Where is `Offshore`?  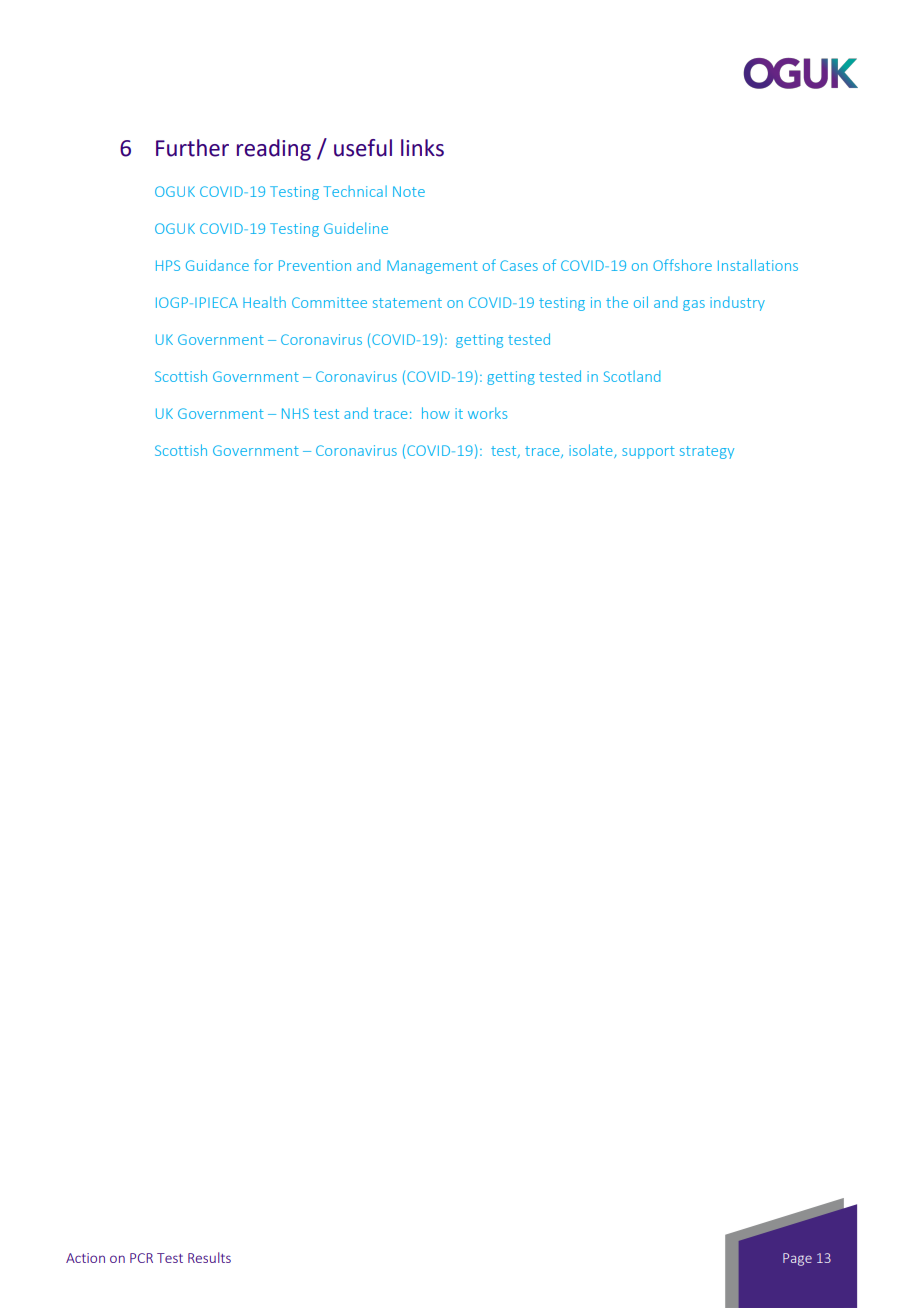
Offshore is located at coordinates (682, 265).
